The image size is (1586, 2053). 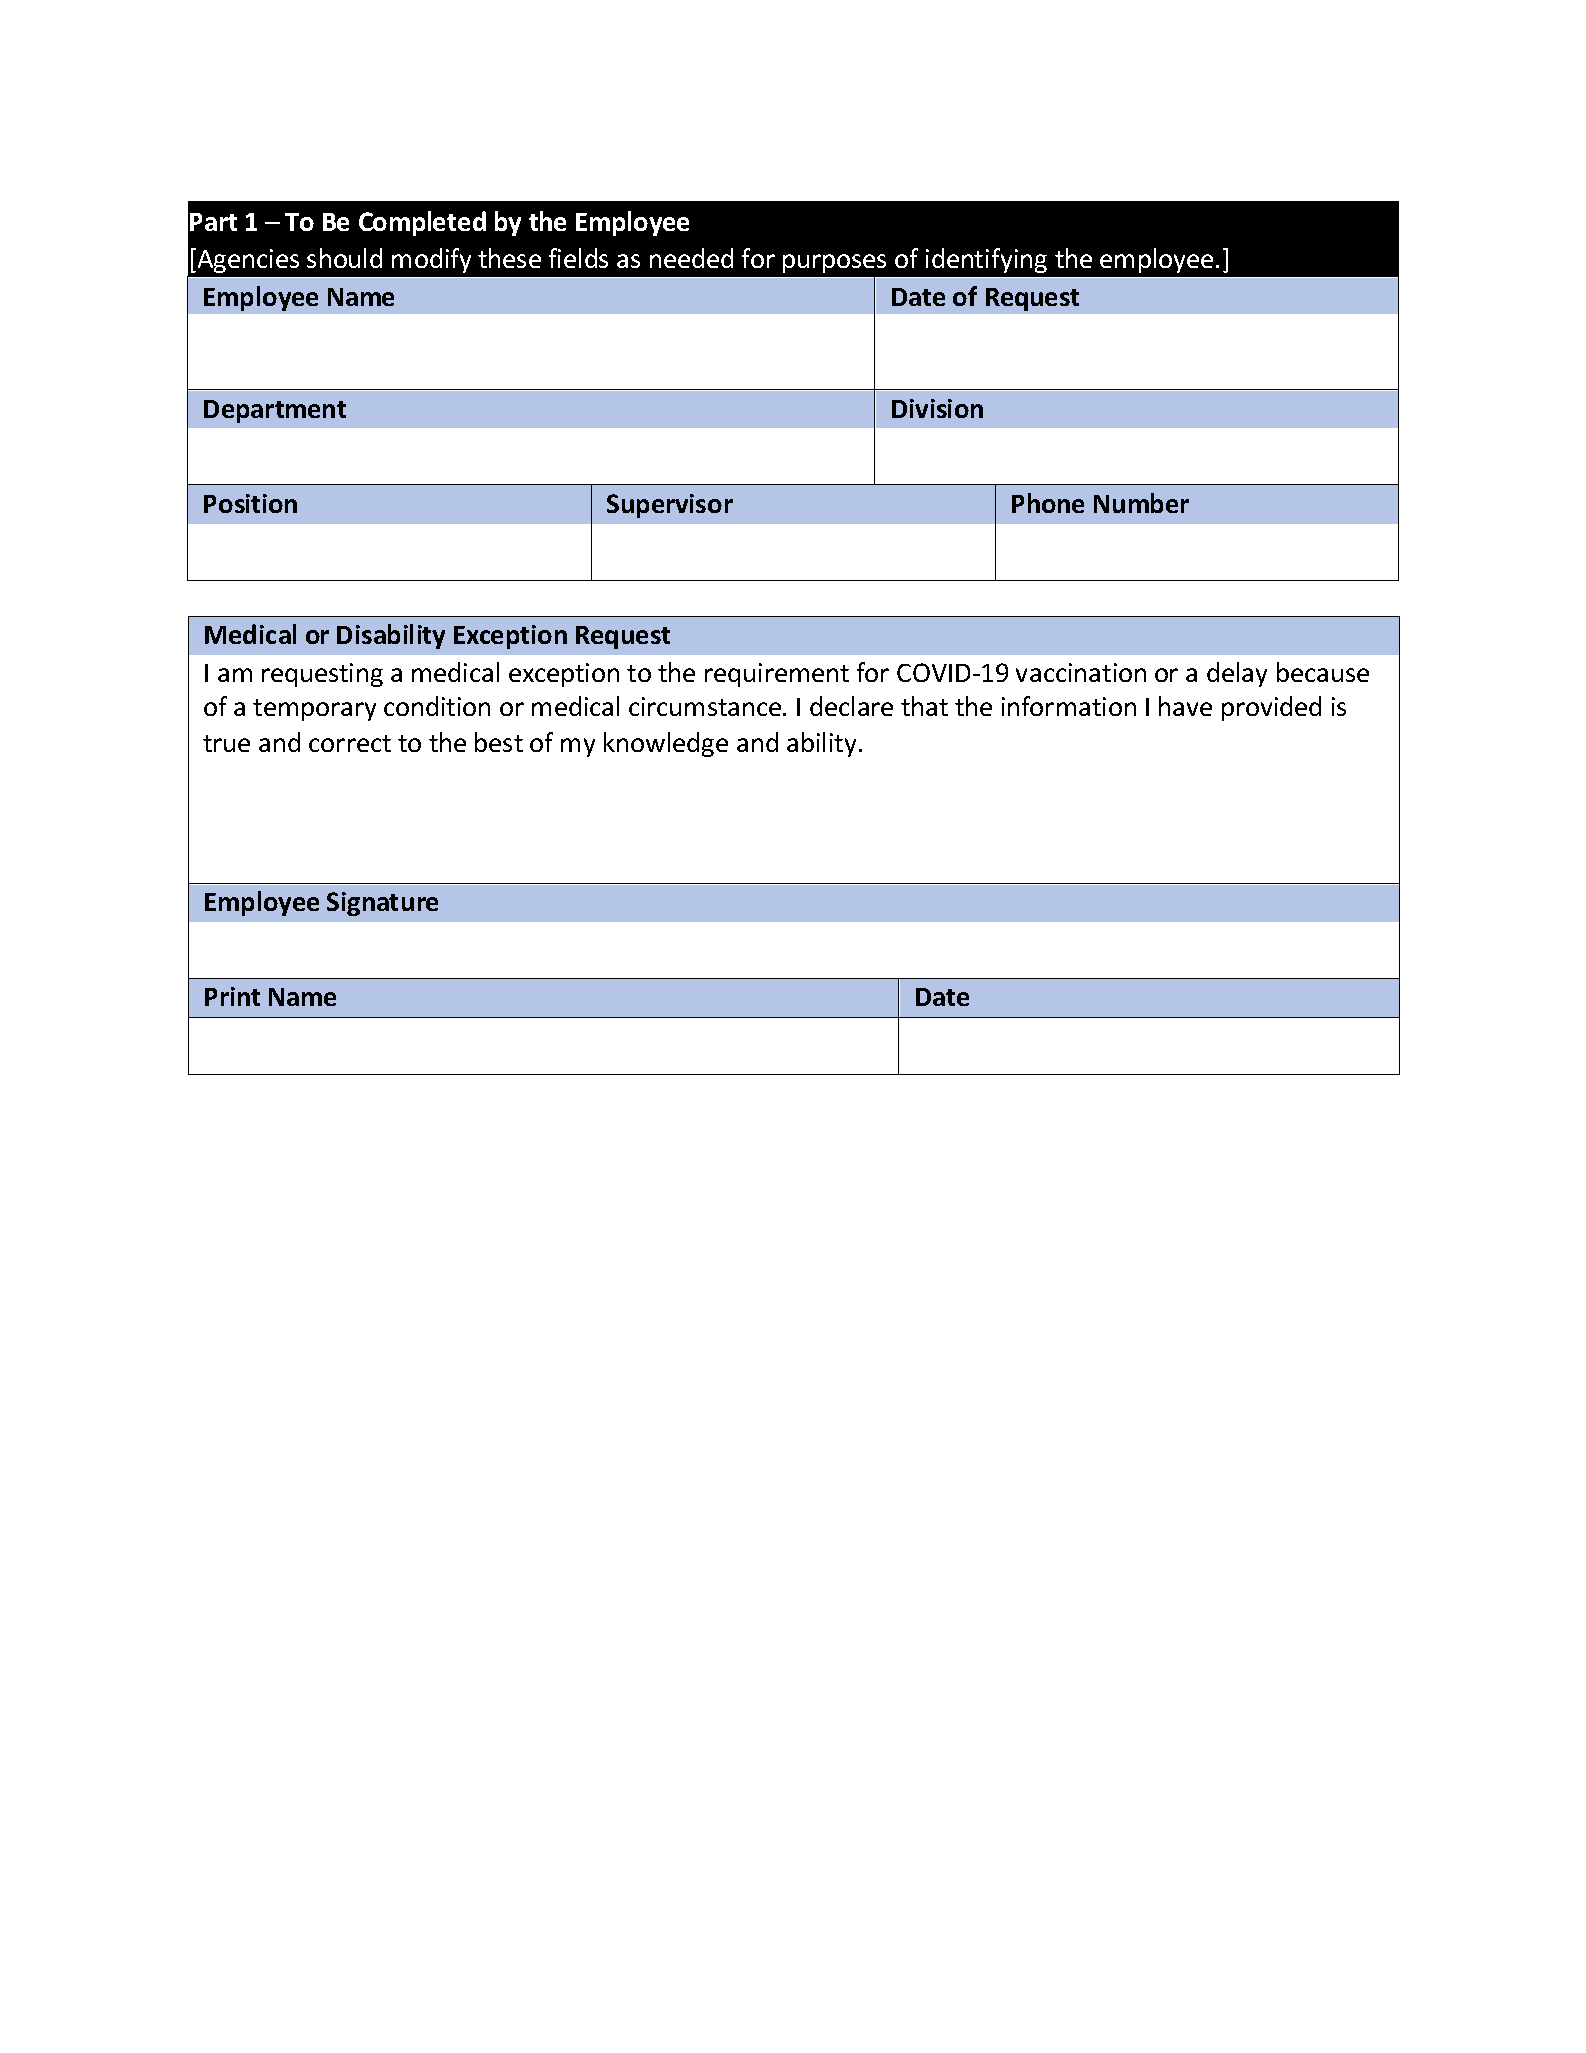 I want to click on condition, so click(x=437, y=706).
